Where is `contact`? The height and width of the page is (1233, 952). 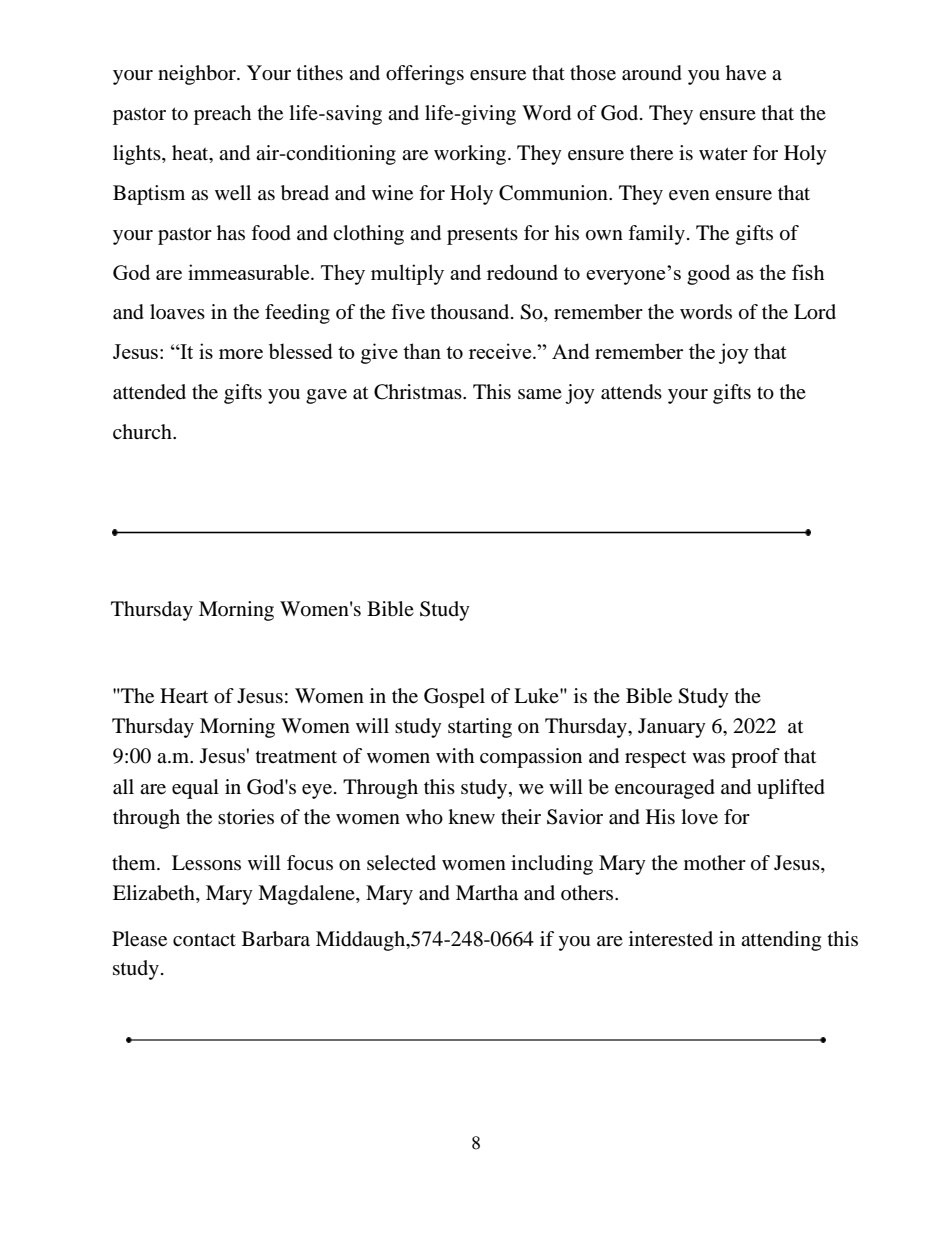 contact is located at coordinates (204, 940).
